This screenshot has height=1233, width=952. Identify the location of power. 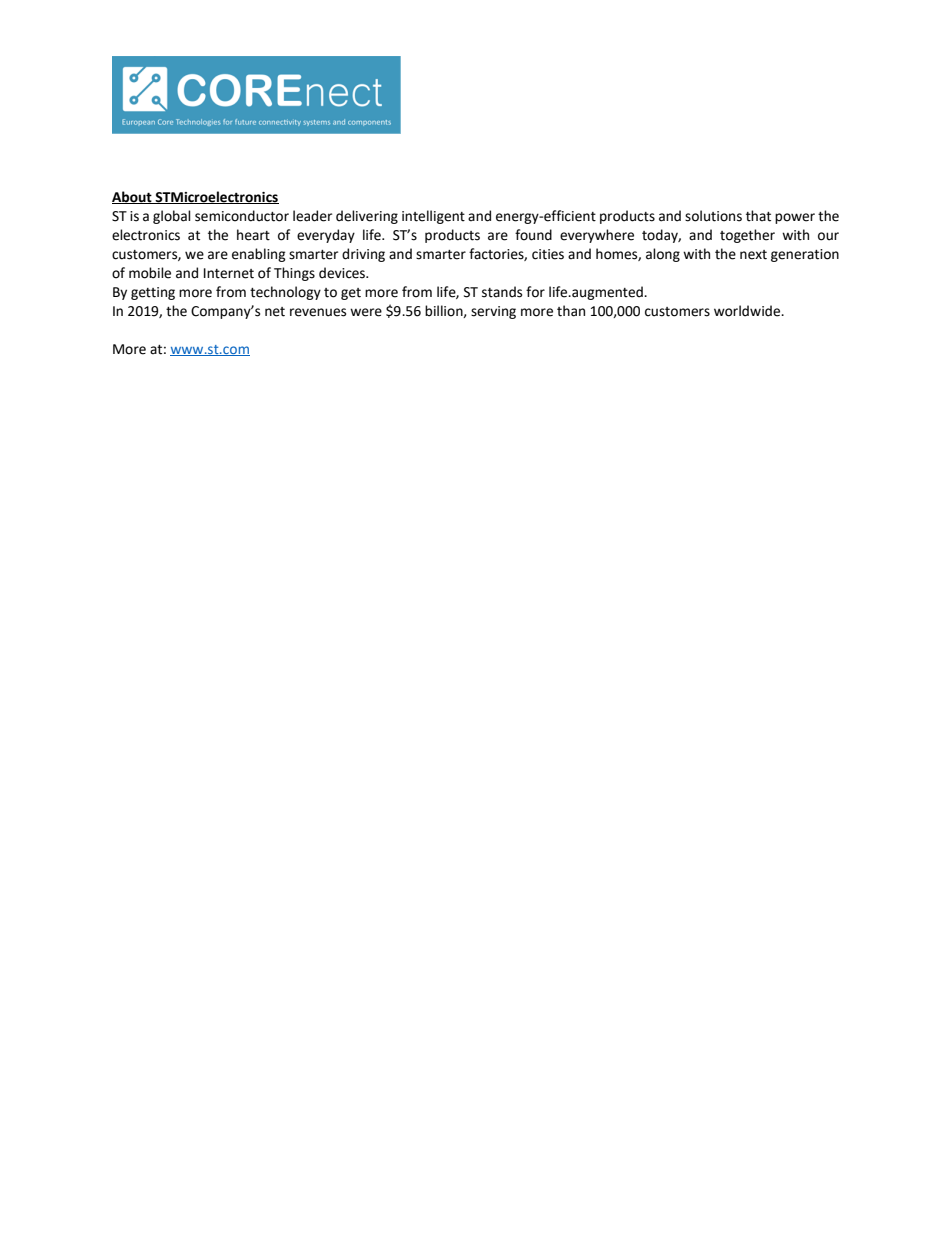
(795, 218).
